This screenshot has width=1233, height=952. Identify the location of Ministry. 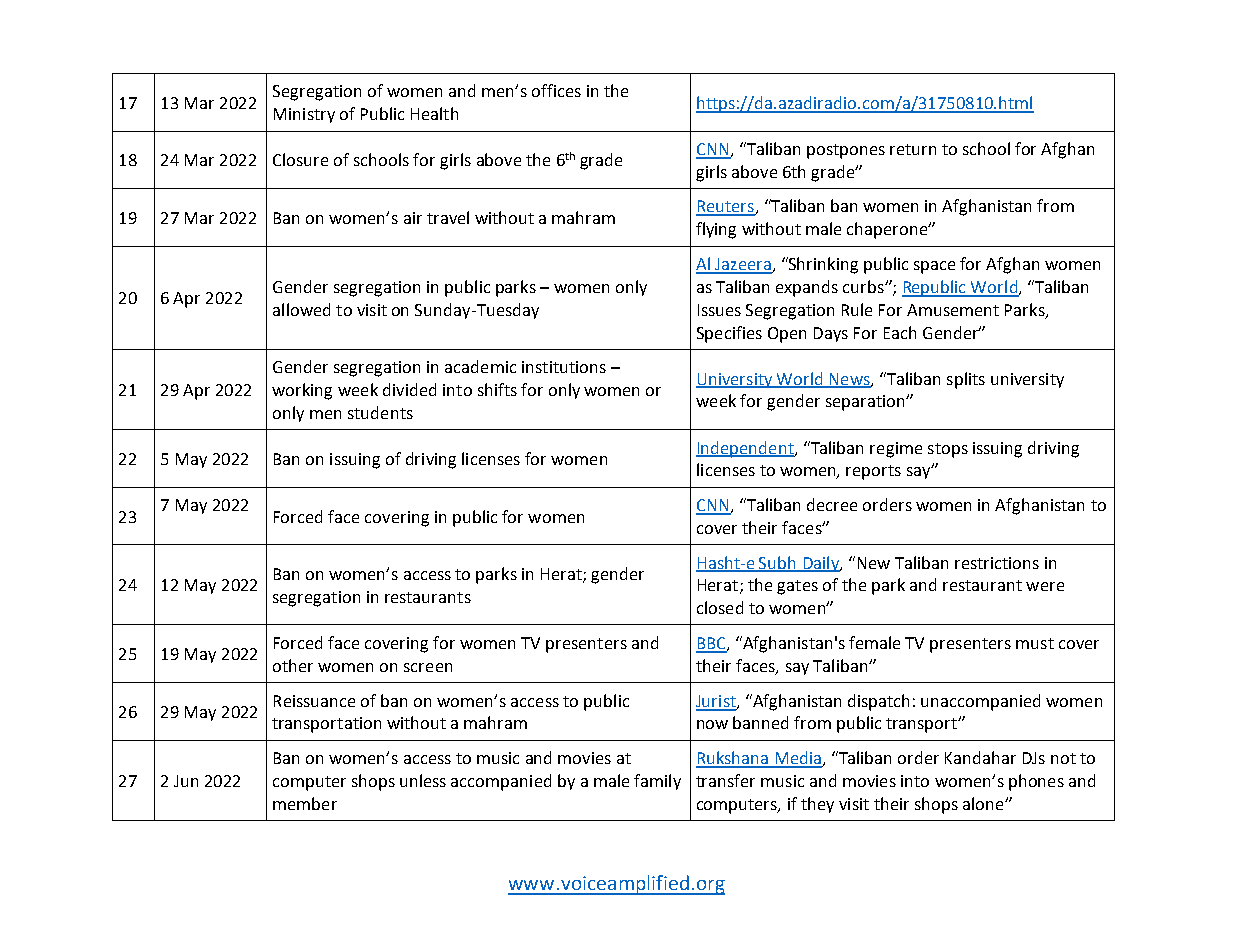
(304, 115).
